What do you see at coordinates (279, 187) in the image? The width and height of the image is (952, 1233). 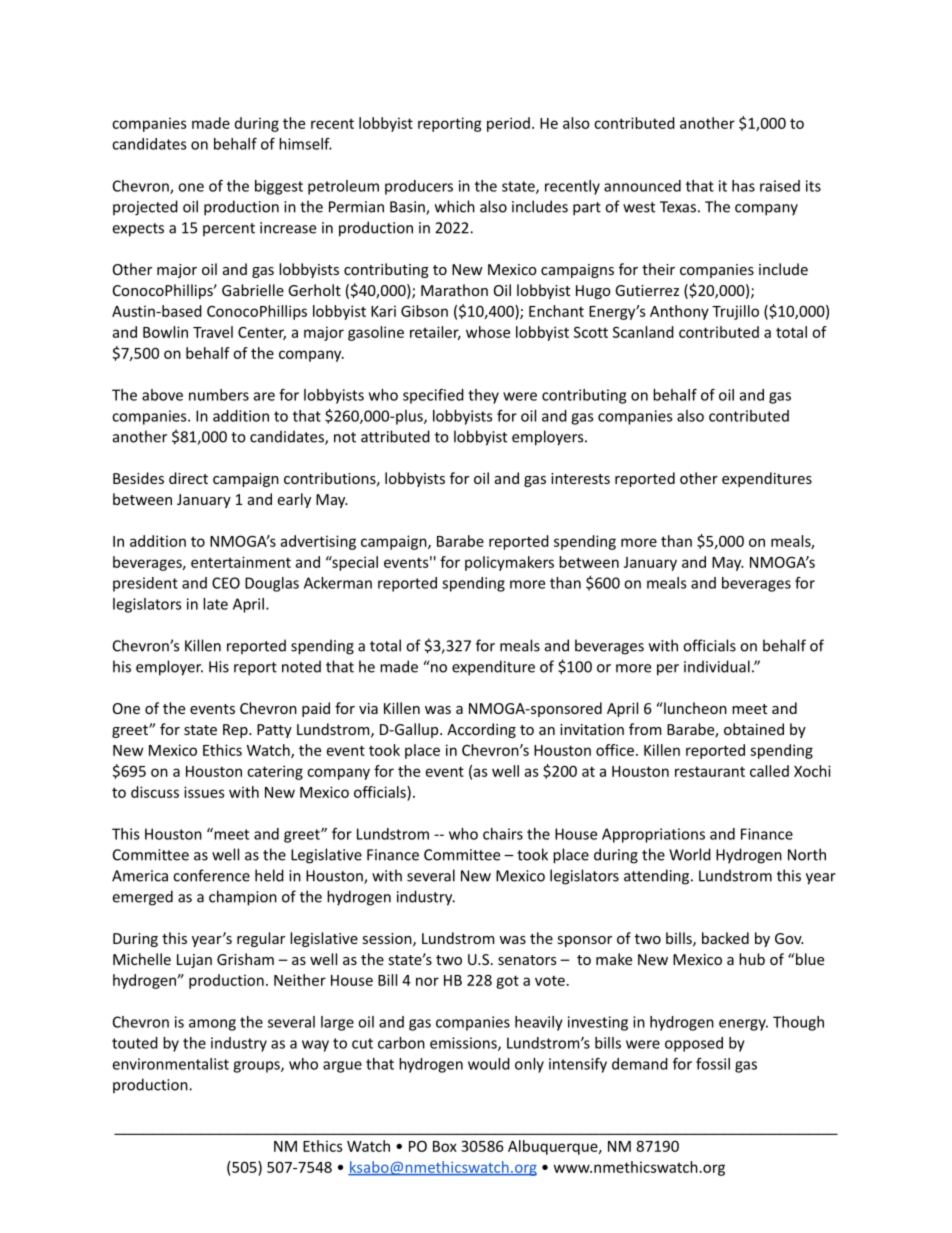 I see `biggest` at bounding box center [279, 187].
